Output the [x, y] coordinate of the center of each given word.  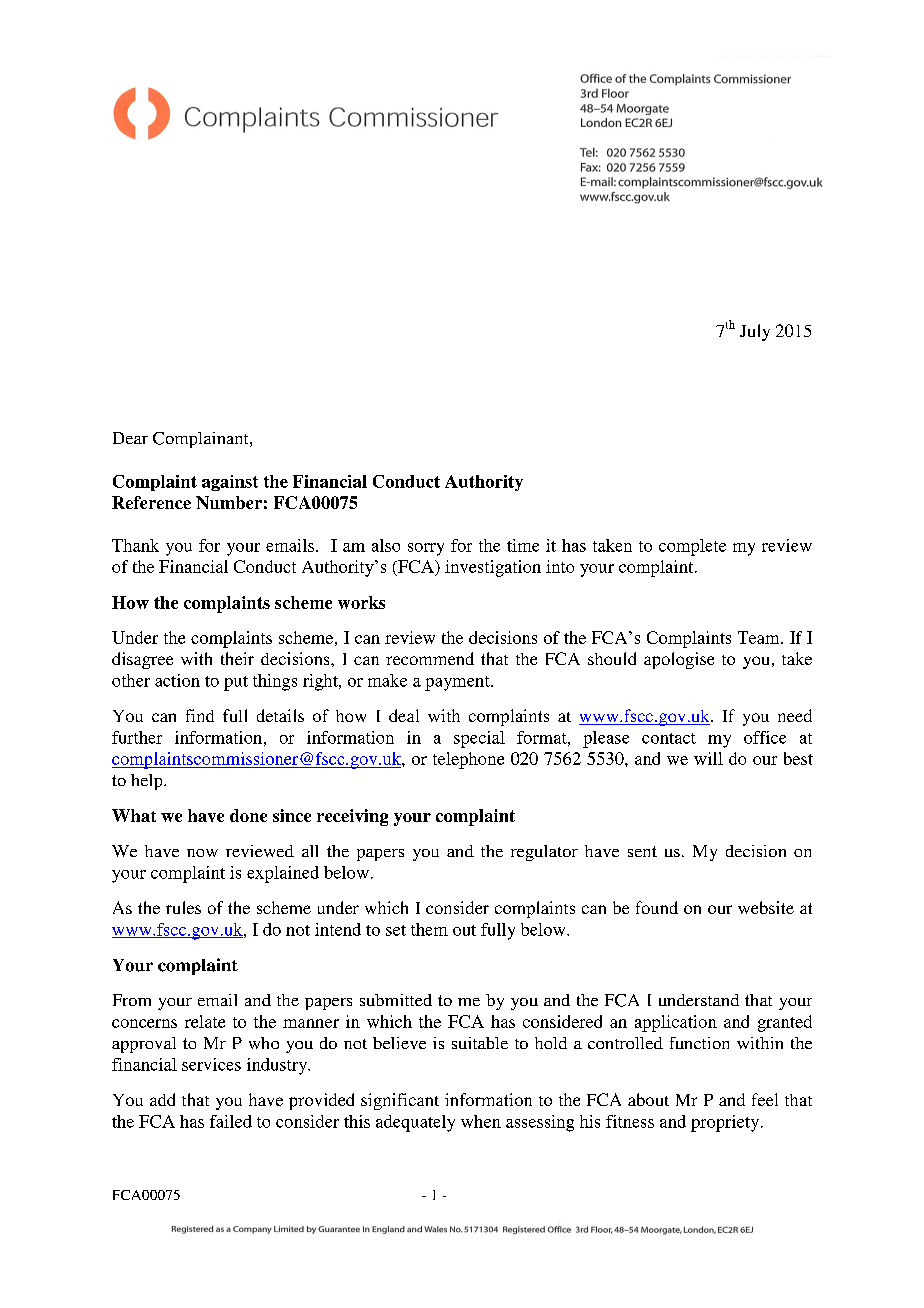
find [200, 715]
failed [231, 1121]
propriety [726, 1123]
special [479, 739]
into [560, 566]
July [755, 332]
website [766, 907]
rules [183, 907]
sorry [426, 549]
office [765, 737]
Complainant [202, 440]
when [481, 1121]
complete [692, 547]
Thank [135, 545]
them [429, 929]
